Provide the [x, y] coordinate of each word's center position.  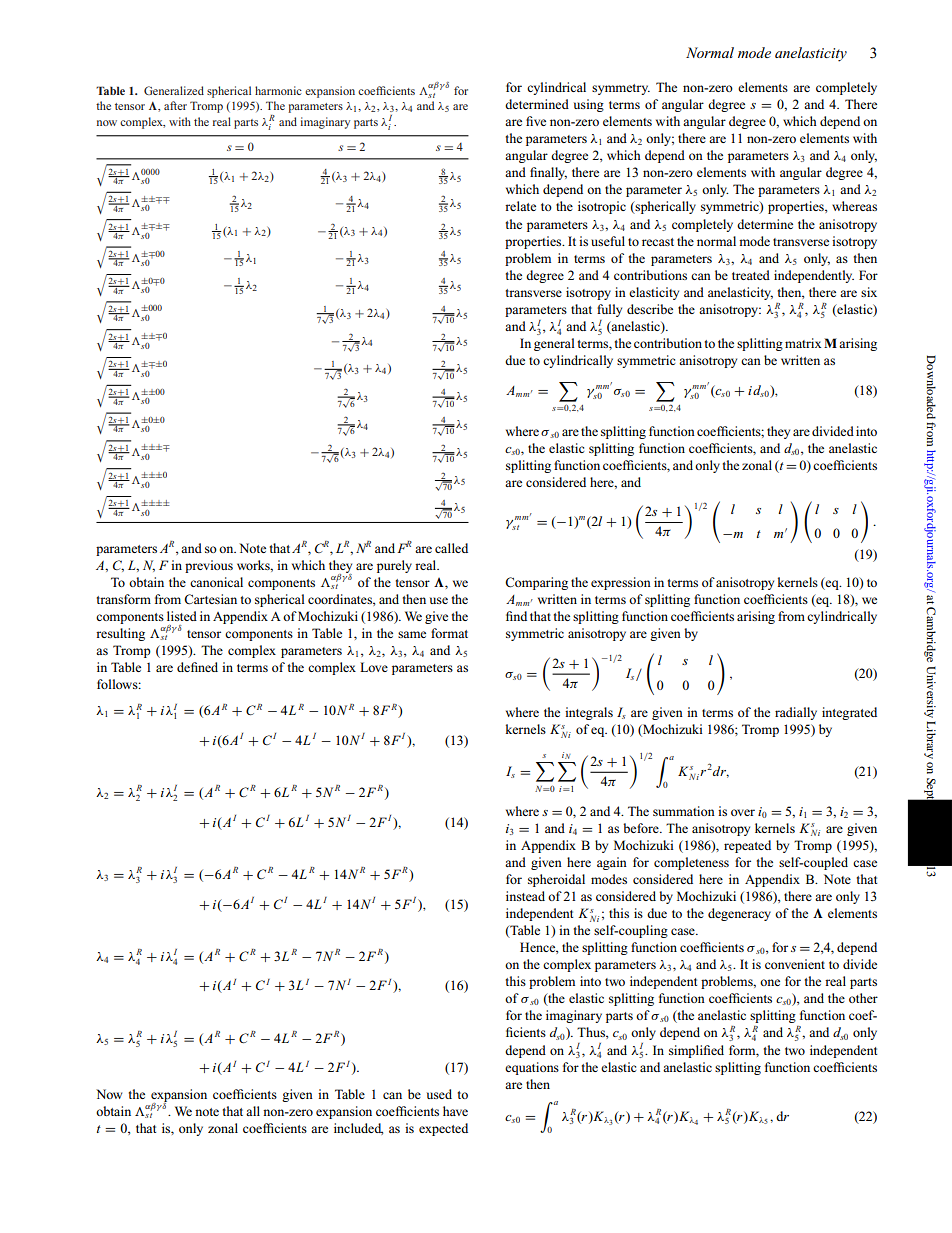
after [175, 105]
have [455, 1111]
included [358, 1129]
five [536, 121]
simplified [696, 1051]
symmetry [621, 89]
